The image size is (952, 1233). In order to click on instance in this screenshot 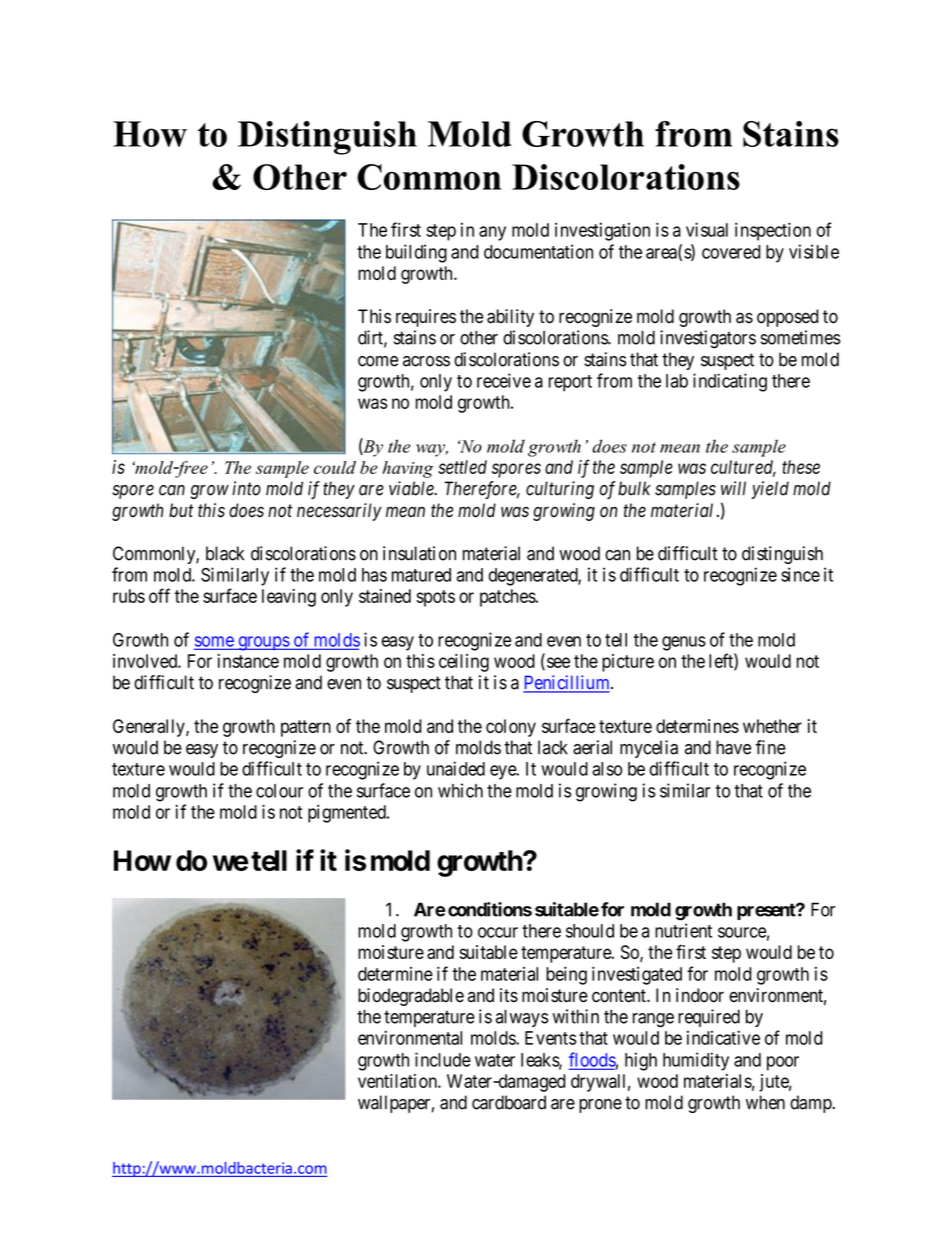, I will do `click(248, 661)`.
